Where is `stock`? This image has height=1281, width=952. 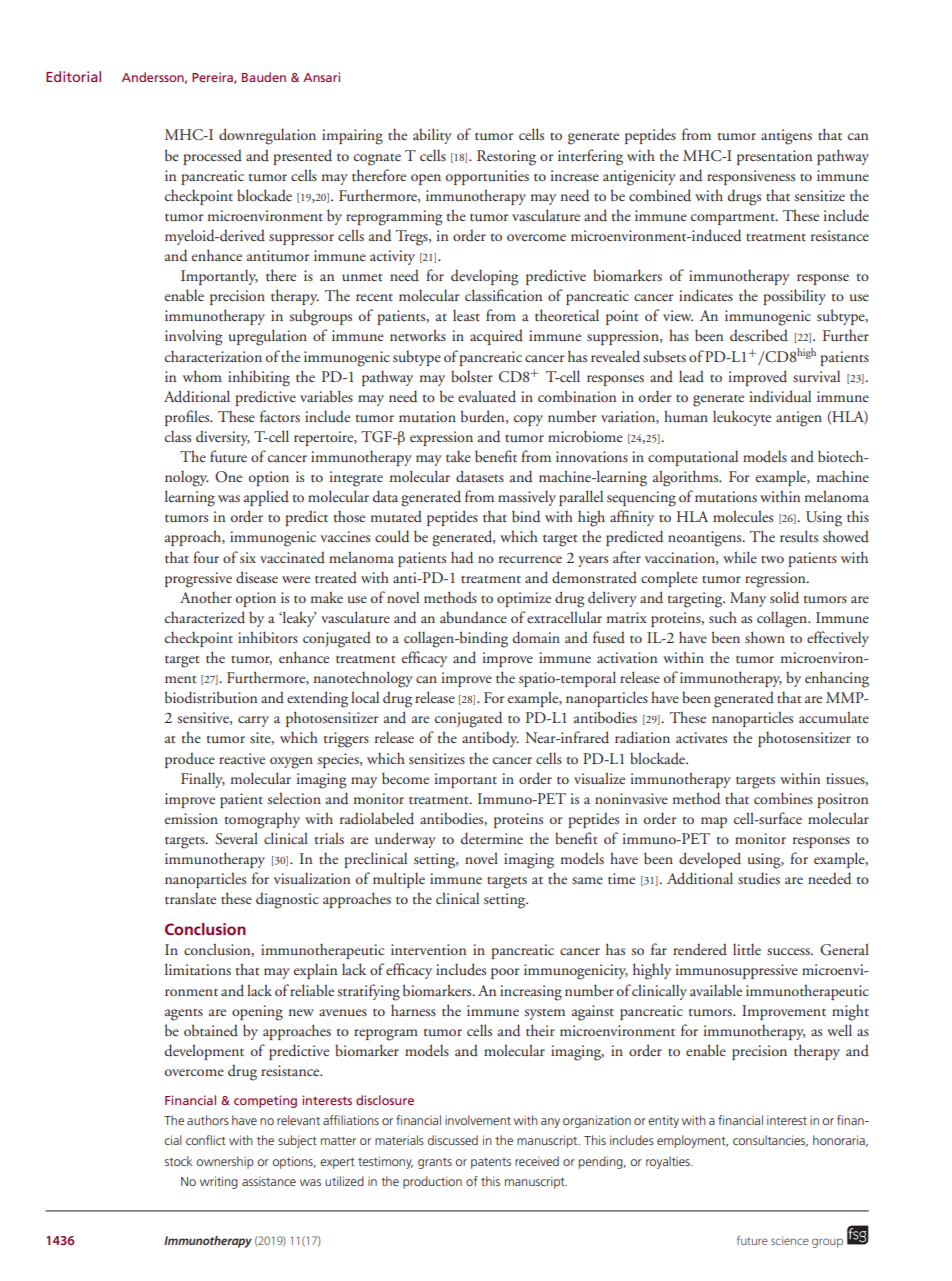
stock is located at coordinates (178, 1161).
